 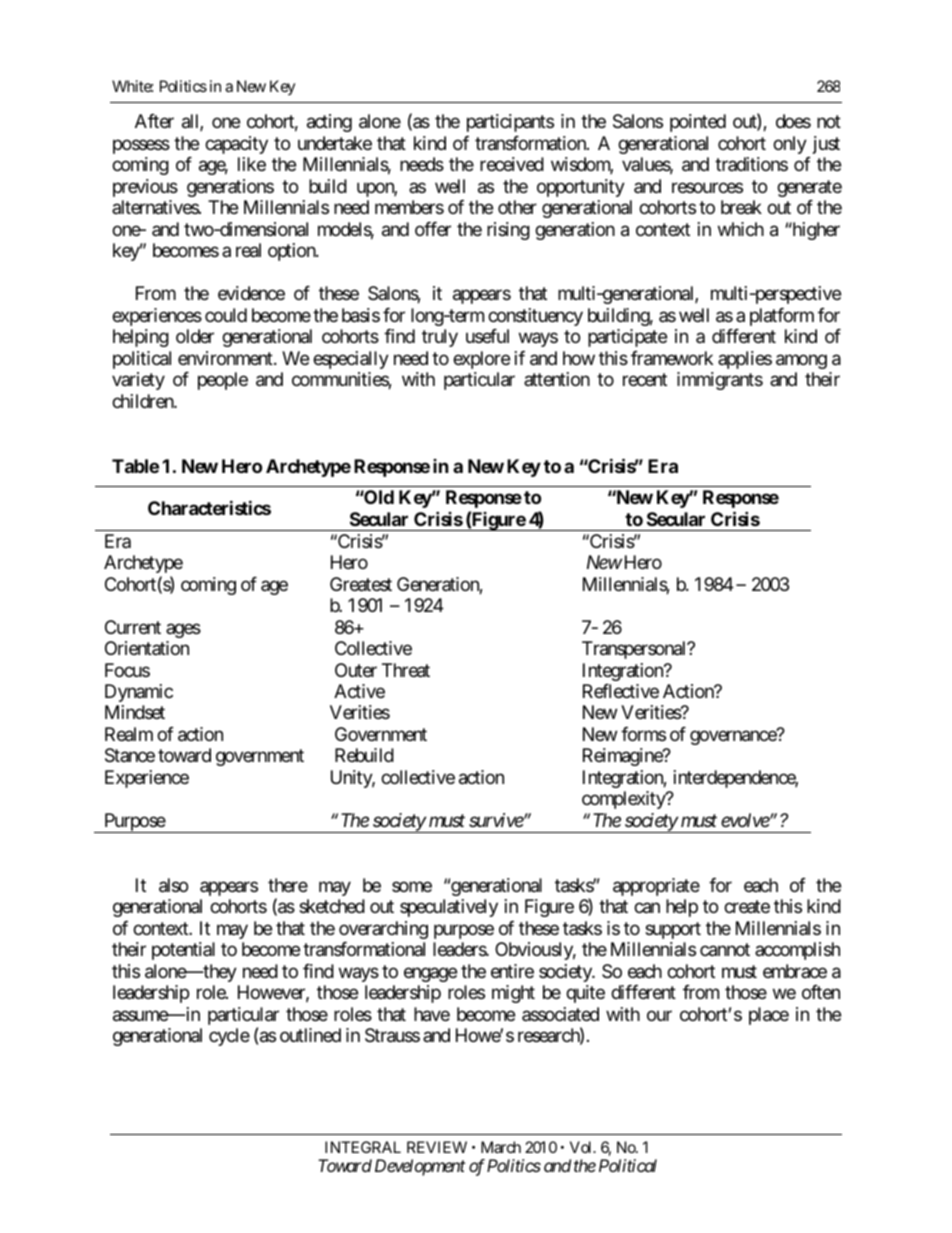 What do you see at coordinates (481, 360) in the page?
I see `explore` at bounding box center [481, 360].
